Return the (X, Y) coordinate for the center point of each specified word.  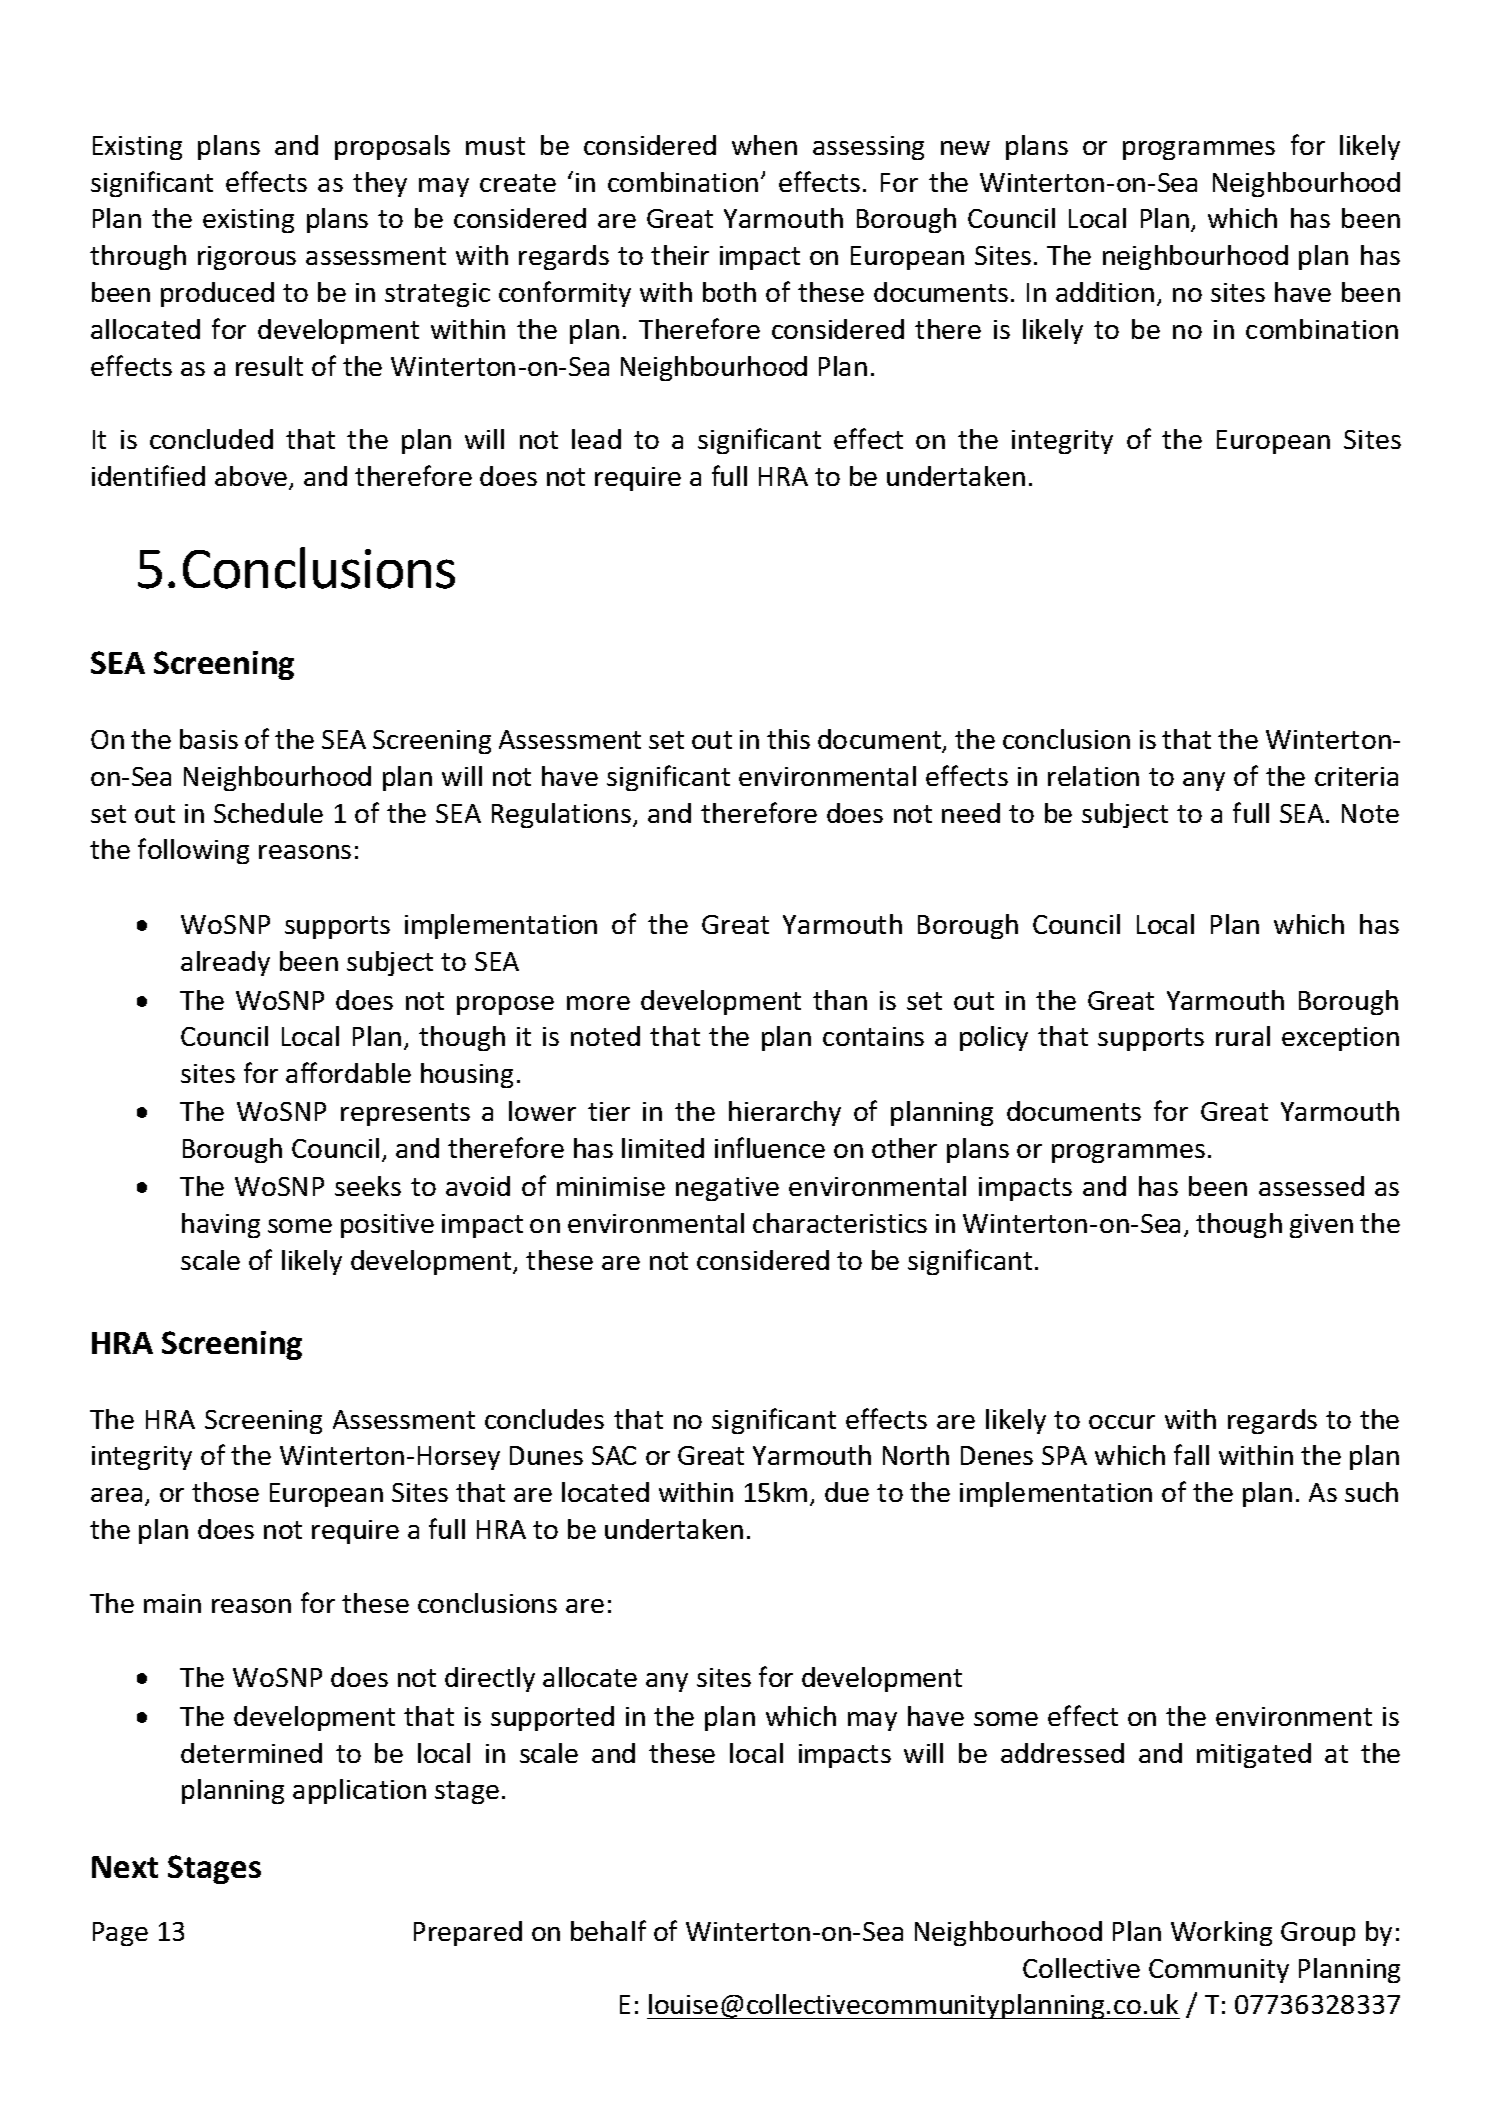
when (764, 145)
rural (1243, 1036)
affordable (348, 1072)
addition (1105, 292)
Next (125, 1867)
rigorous (247, 258)
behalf (608, 1930)
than (840, 1000)
